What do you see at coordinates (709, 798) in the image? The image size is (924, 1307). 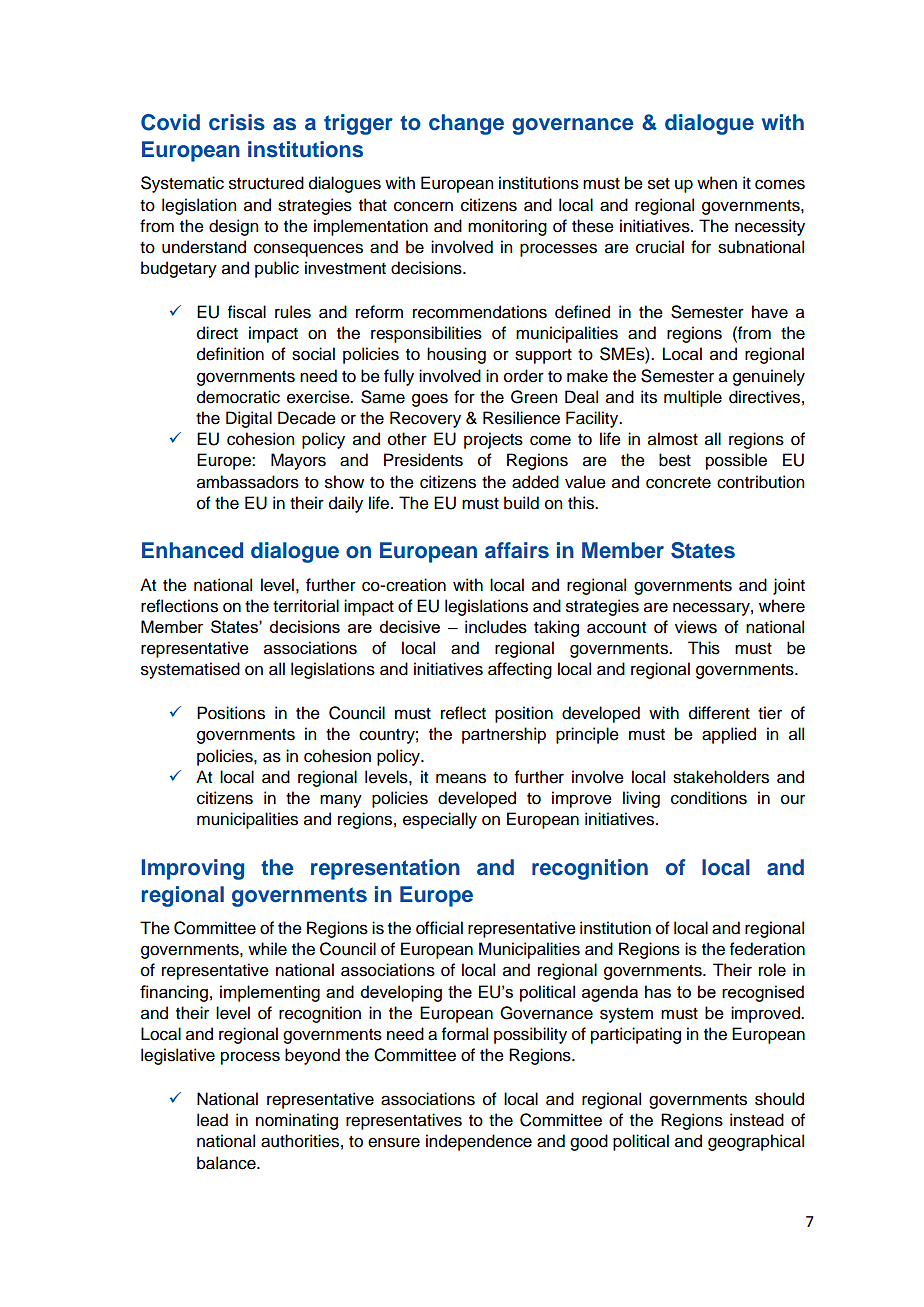 I see `conditions` at bounding box center [709, 798].
